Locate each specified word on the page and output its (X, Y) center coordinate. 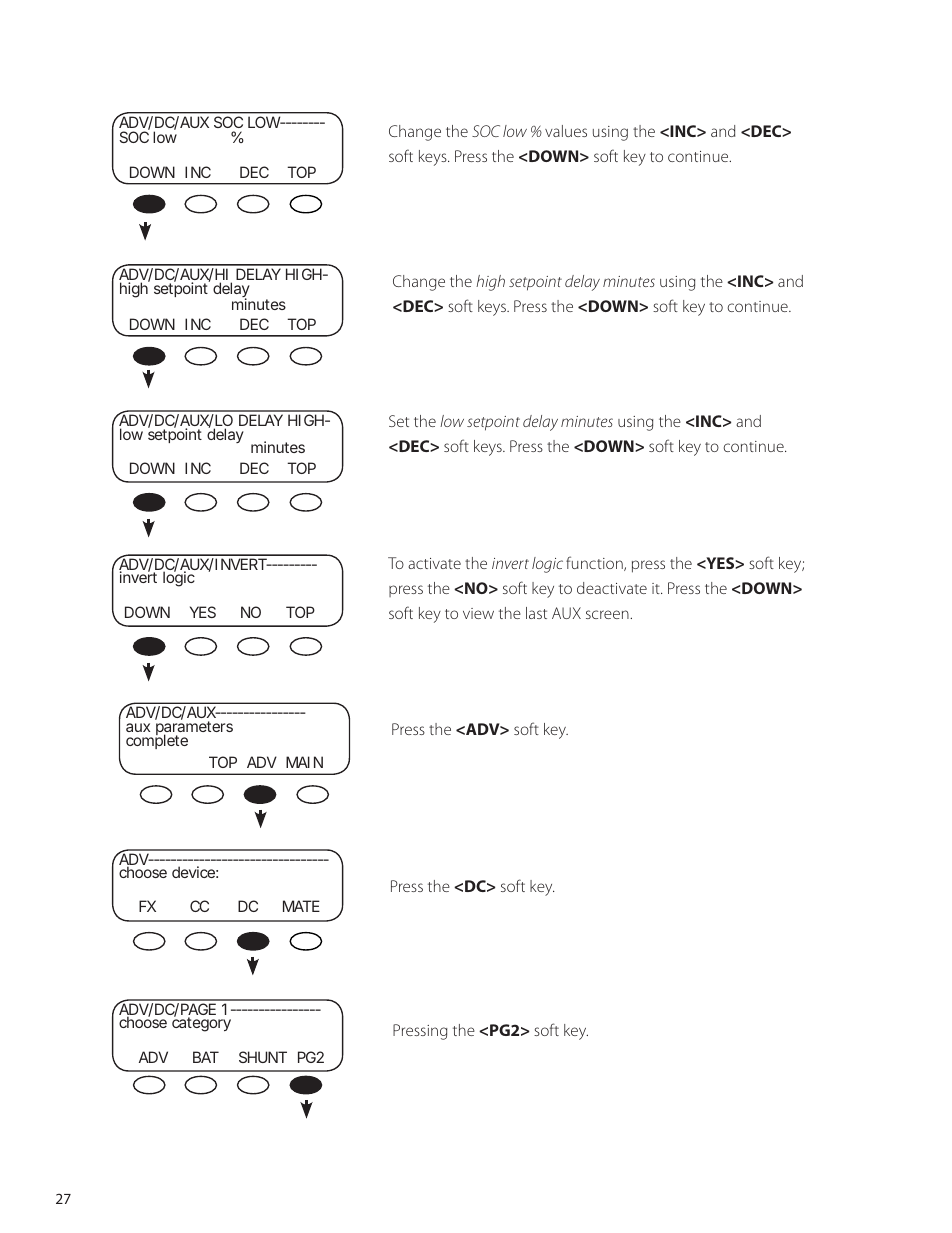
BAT (206, 1057)
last (536, 613)
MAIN (304, 762)
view (478, 613)
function (595, 563)
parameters (194, 730)
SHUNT (263, 1057)
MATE (301, 906)
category (201, 1023)
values (566, 131)
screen (608, 614)
